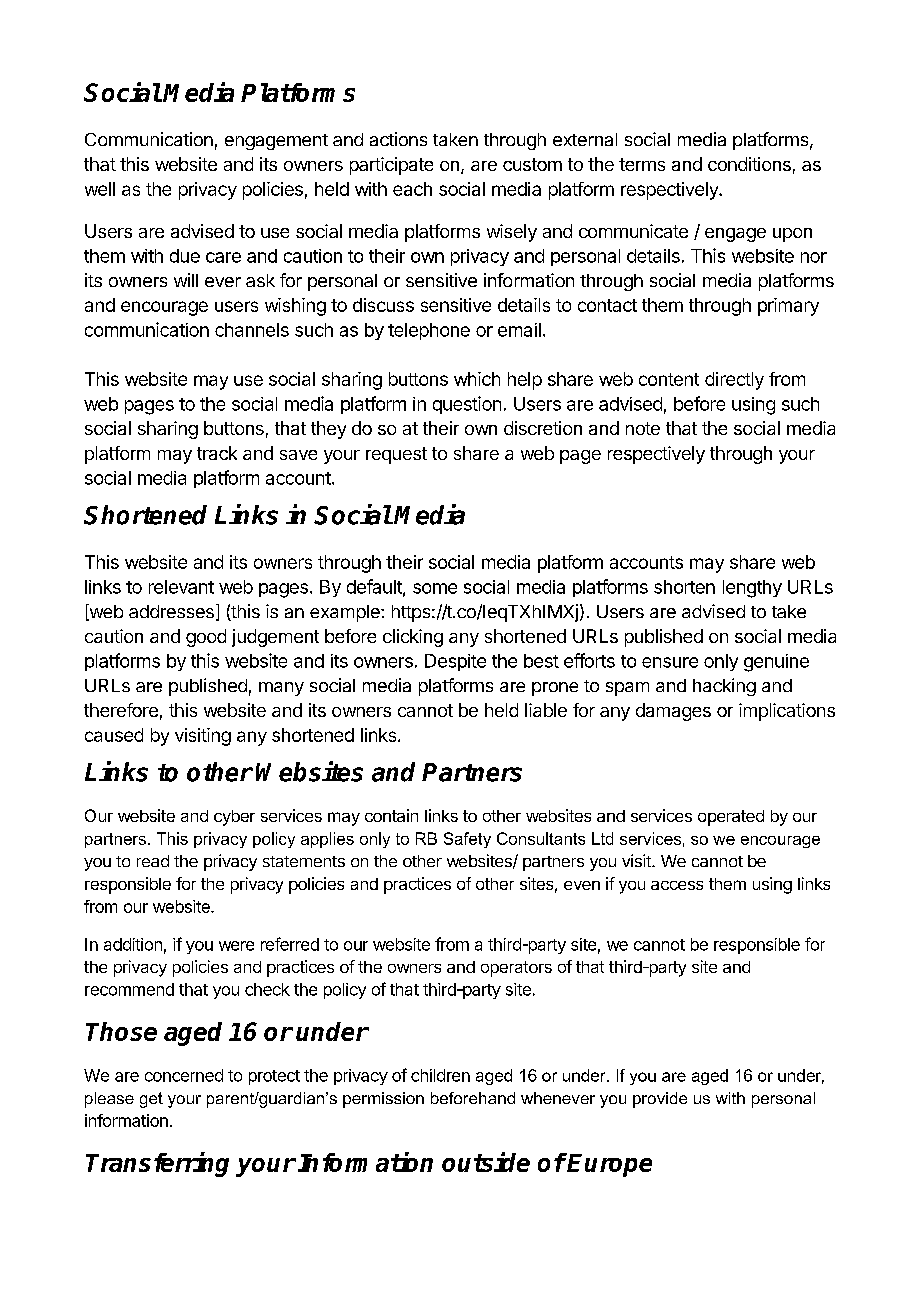 This page has height=1309, width=924. Describe the element at coordinates (412, 189) in the page. I see `each` at that location.
